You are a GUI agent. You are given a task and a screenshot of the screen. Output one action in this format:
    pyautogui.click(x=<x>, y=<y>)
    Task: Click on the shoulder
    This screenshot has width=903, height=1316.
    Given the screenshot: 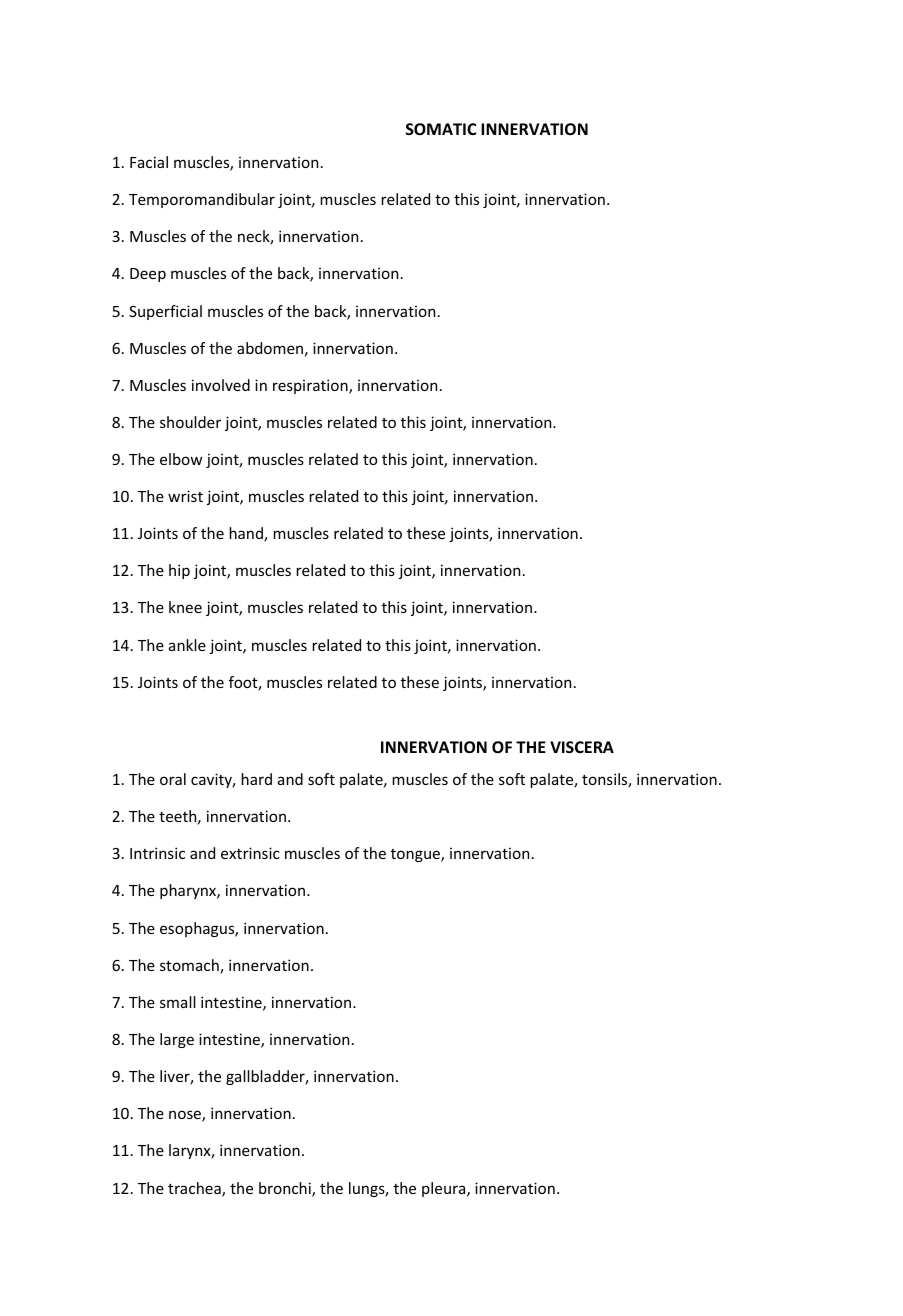 What is the action you would take?
    pyautogui.click(x=190, y=422)
